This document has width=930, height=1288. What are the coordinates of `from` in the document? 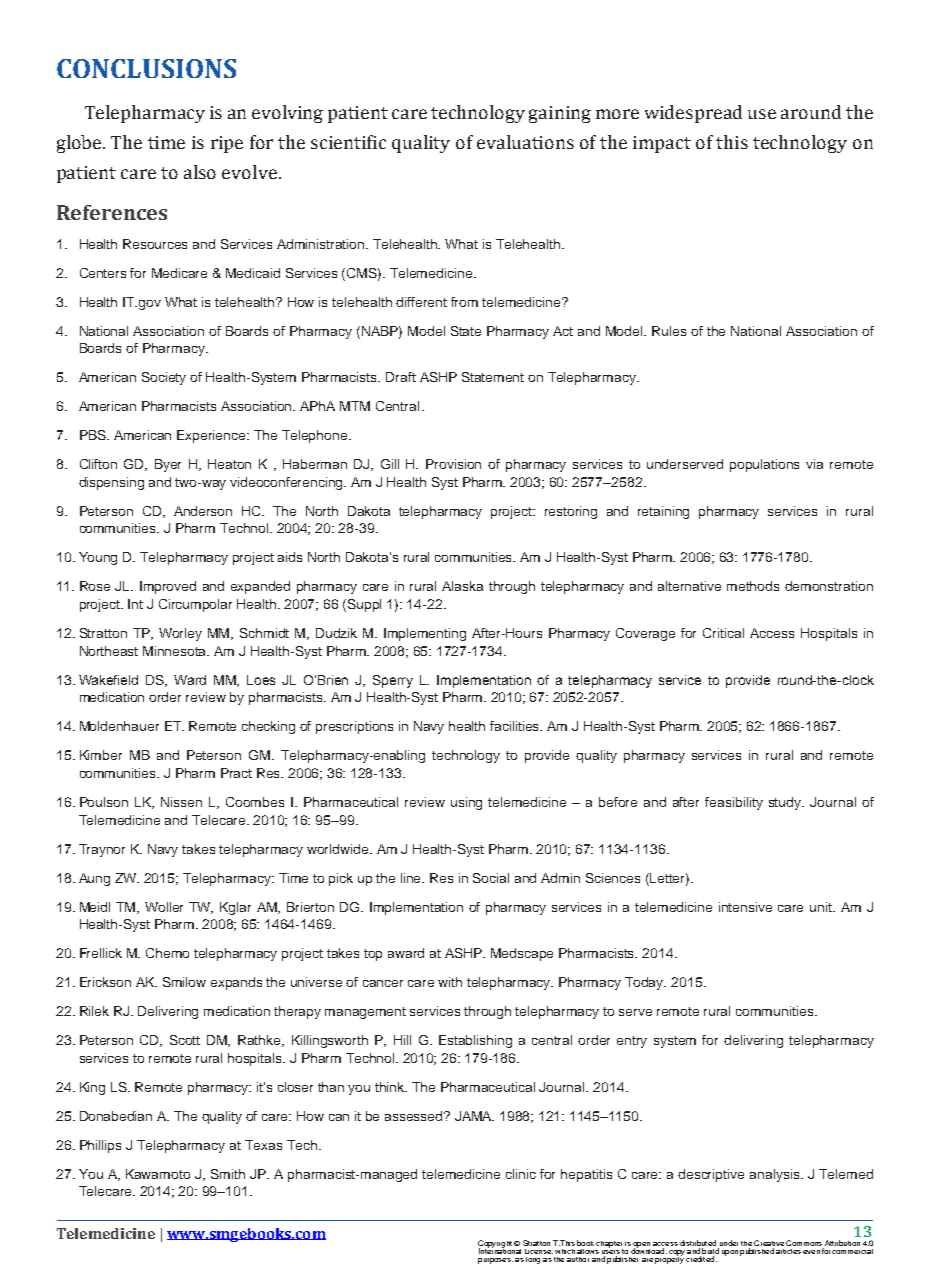 It's located at (464, 302).
